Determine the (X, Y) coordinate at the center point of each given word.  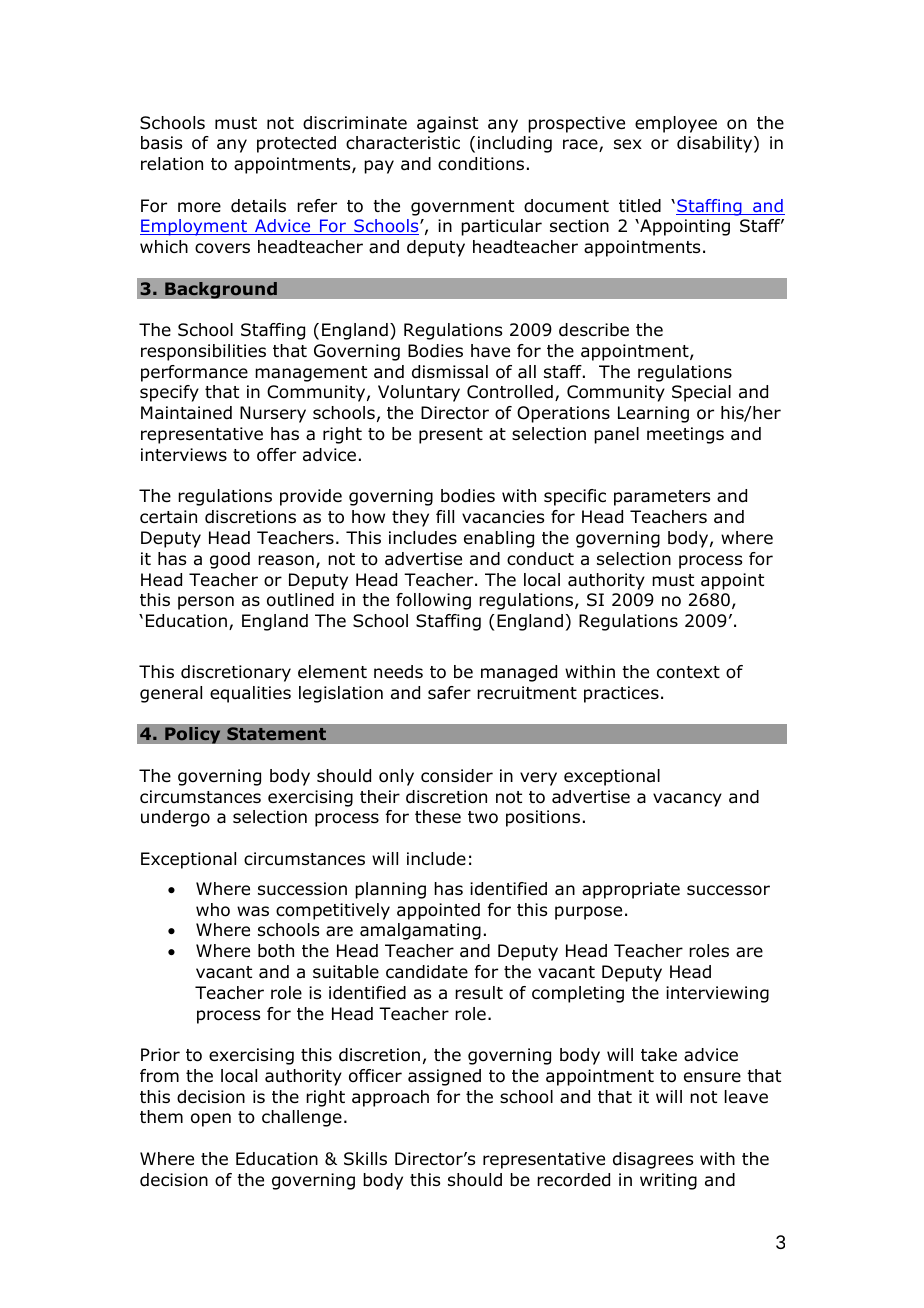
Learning (653, 414)
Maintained (186, 413)
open (211, 1120)
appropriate (631, 890)
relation (172, 164)
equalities (250, 694)
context (688, 672)
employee (676, 124)
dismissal (450, 372)
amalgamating (420, 931)
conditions (481, 164)
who (213, 910)
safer (449, 693)
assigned (444, 1077)
